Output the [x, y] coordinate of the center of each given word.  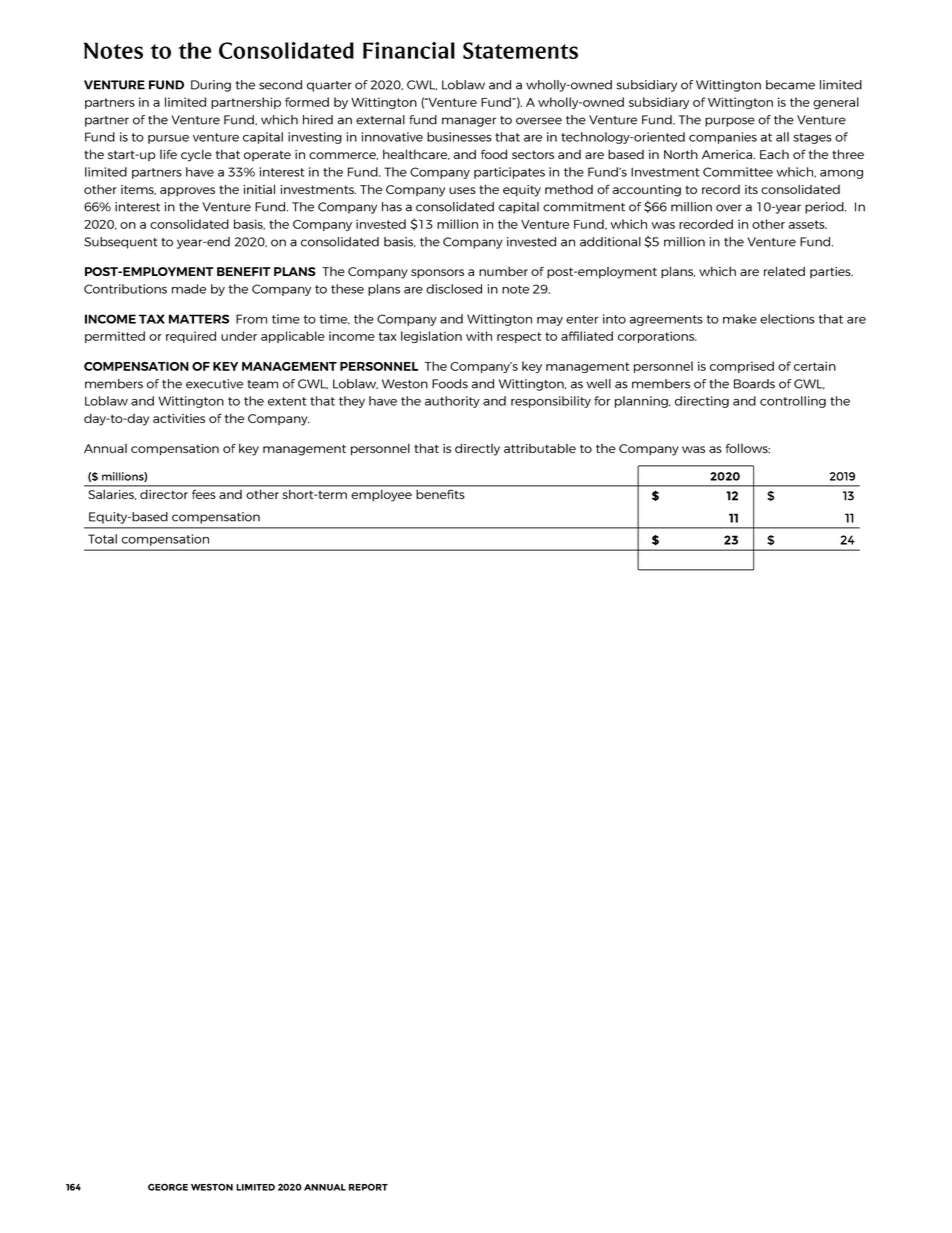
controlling [793, 402]
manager [469, 122]
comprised [742, 367]
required [191, 337]
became [790, 85]
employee [382, 495]
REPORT [368, 1187]
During [211, 86]
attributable [540, 448]
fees [203, 494]
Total [102, 539]
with [479, 336]
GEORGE [168, 1187]
